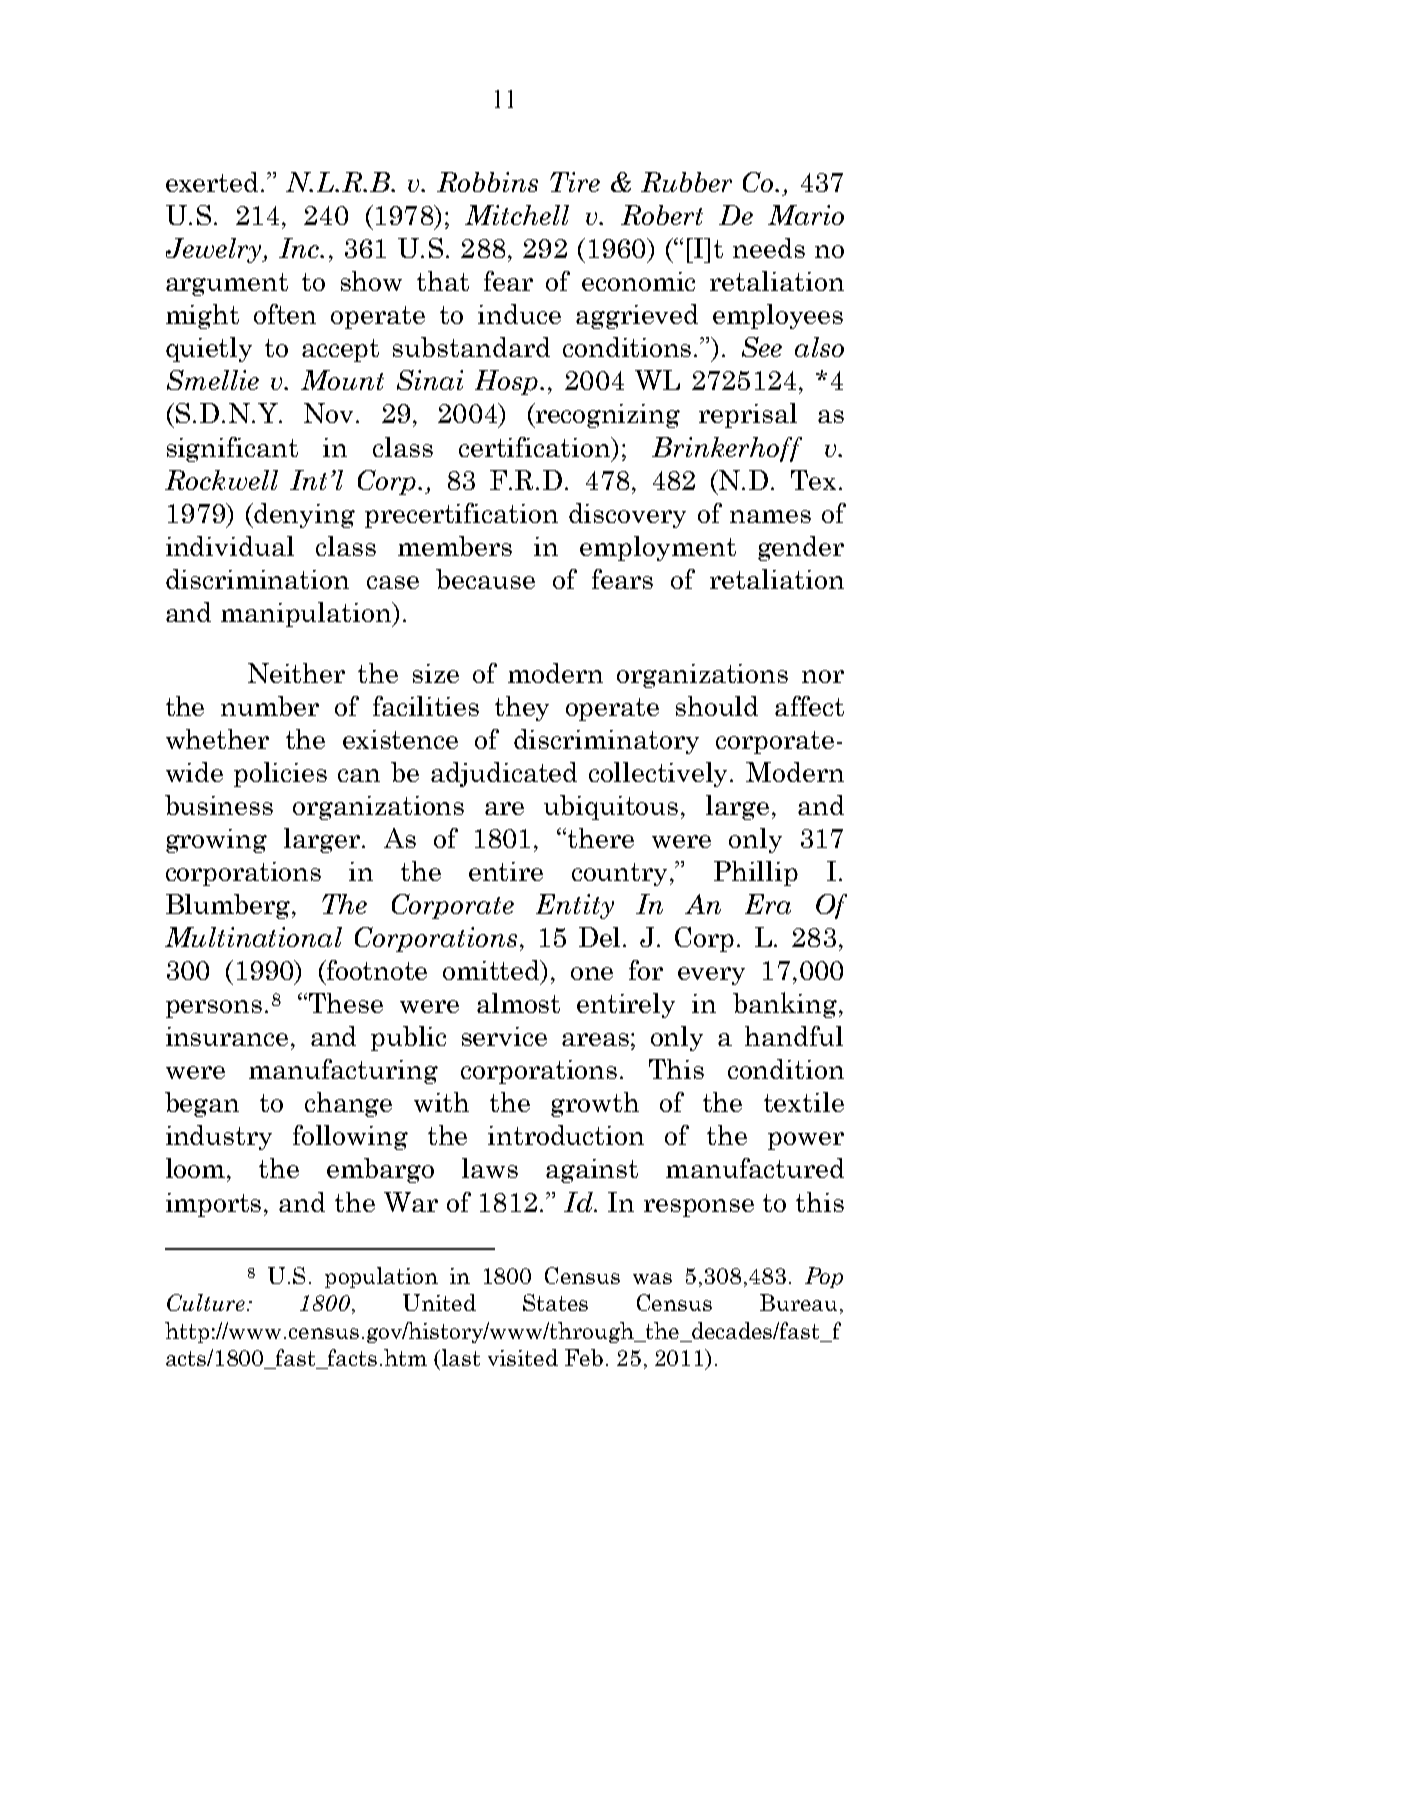 The height and width of the screenshot is (1815, 1402). Describe the element at coordinates (257, 579) in the screenshot. I see `discrimination` at that location.
